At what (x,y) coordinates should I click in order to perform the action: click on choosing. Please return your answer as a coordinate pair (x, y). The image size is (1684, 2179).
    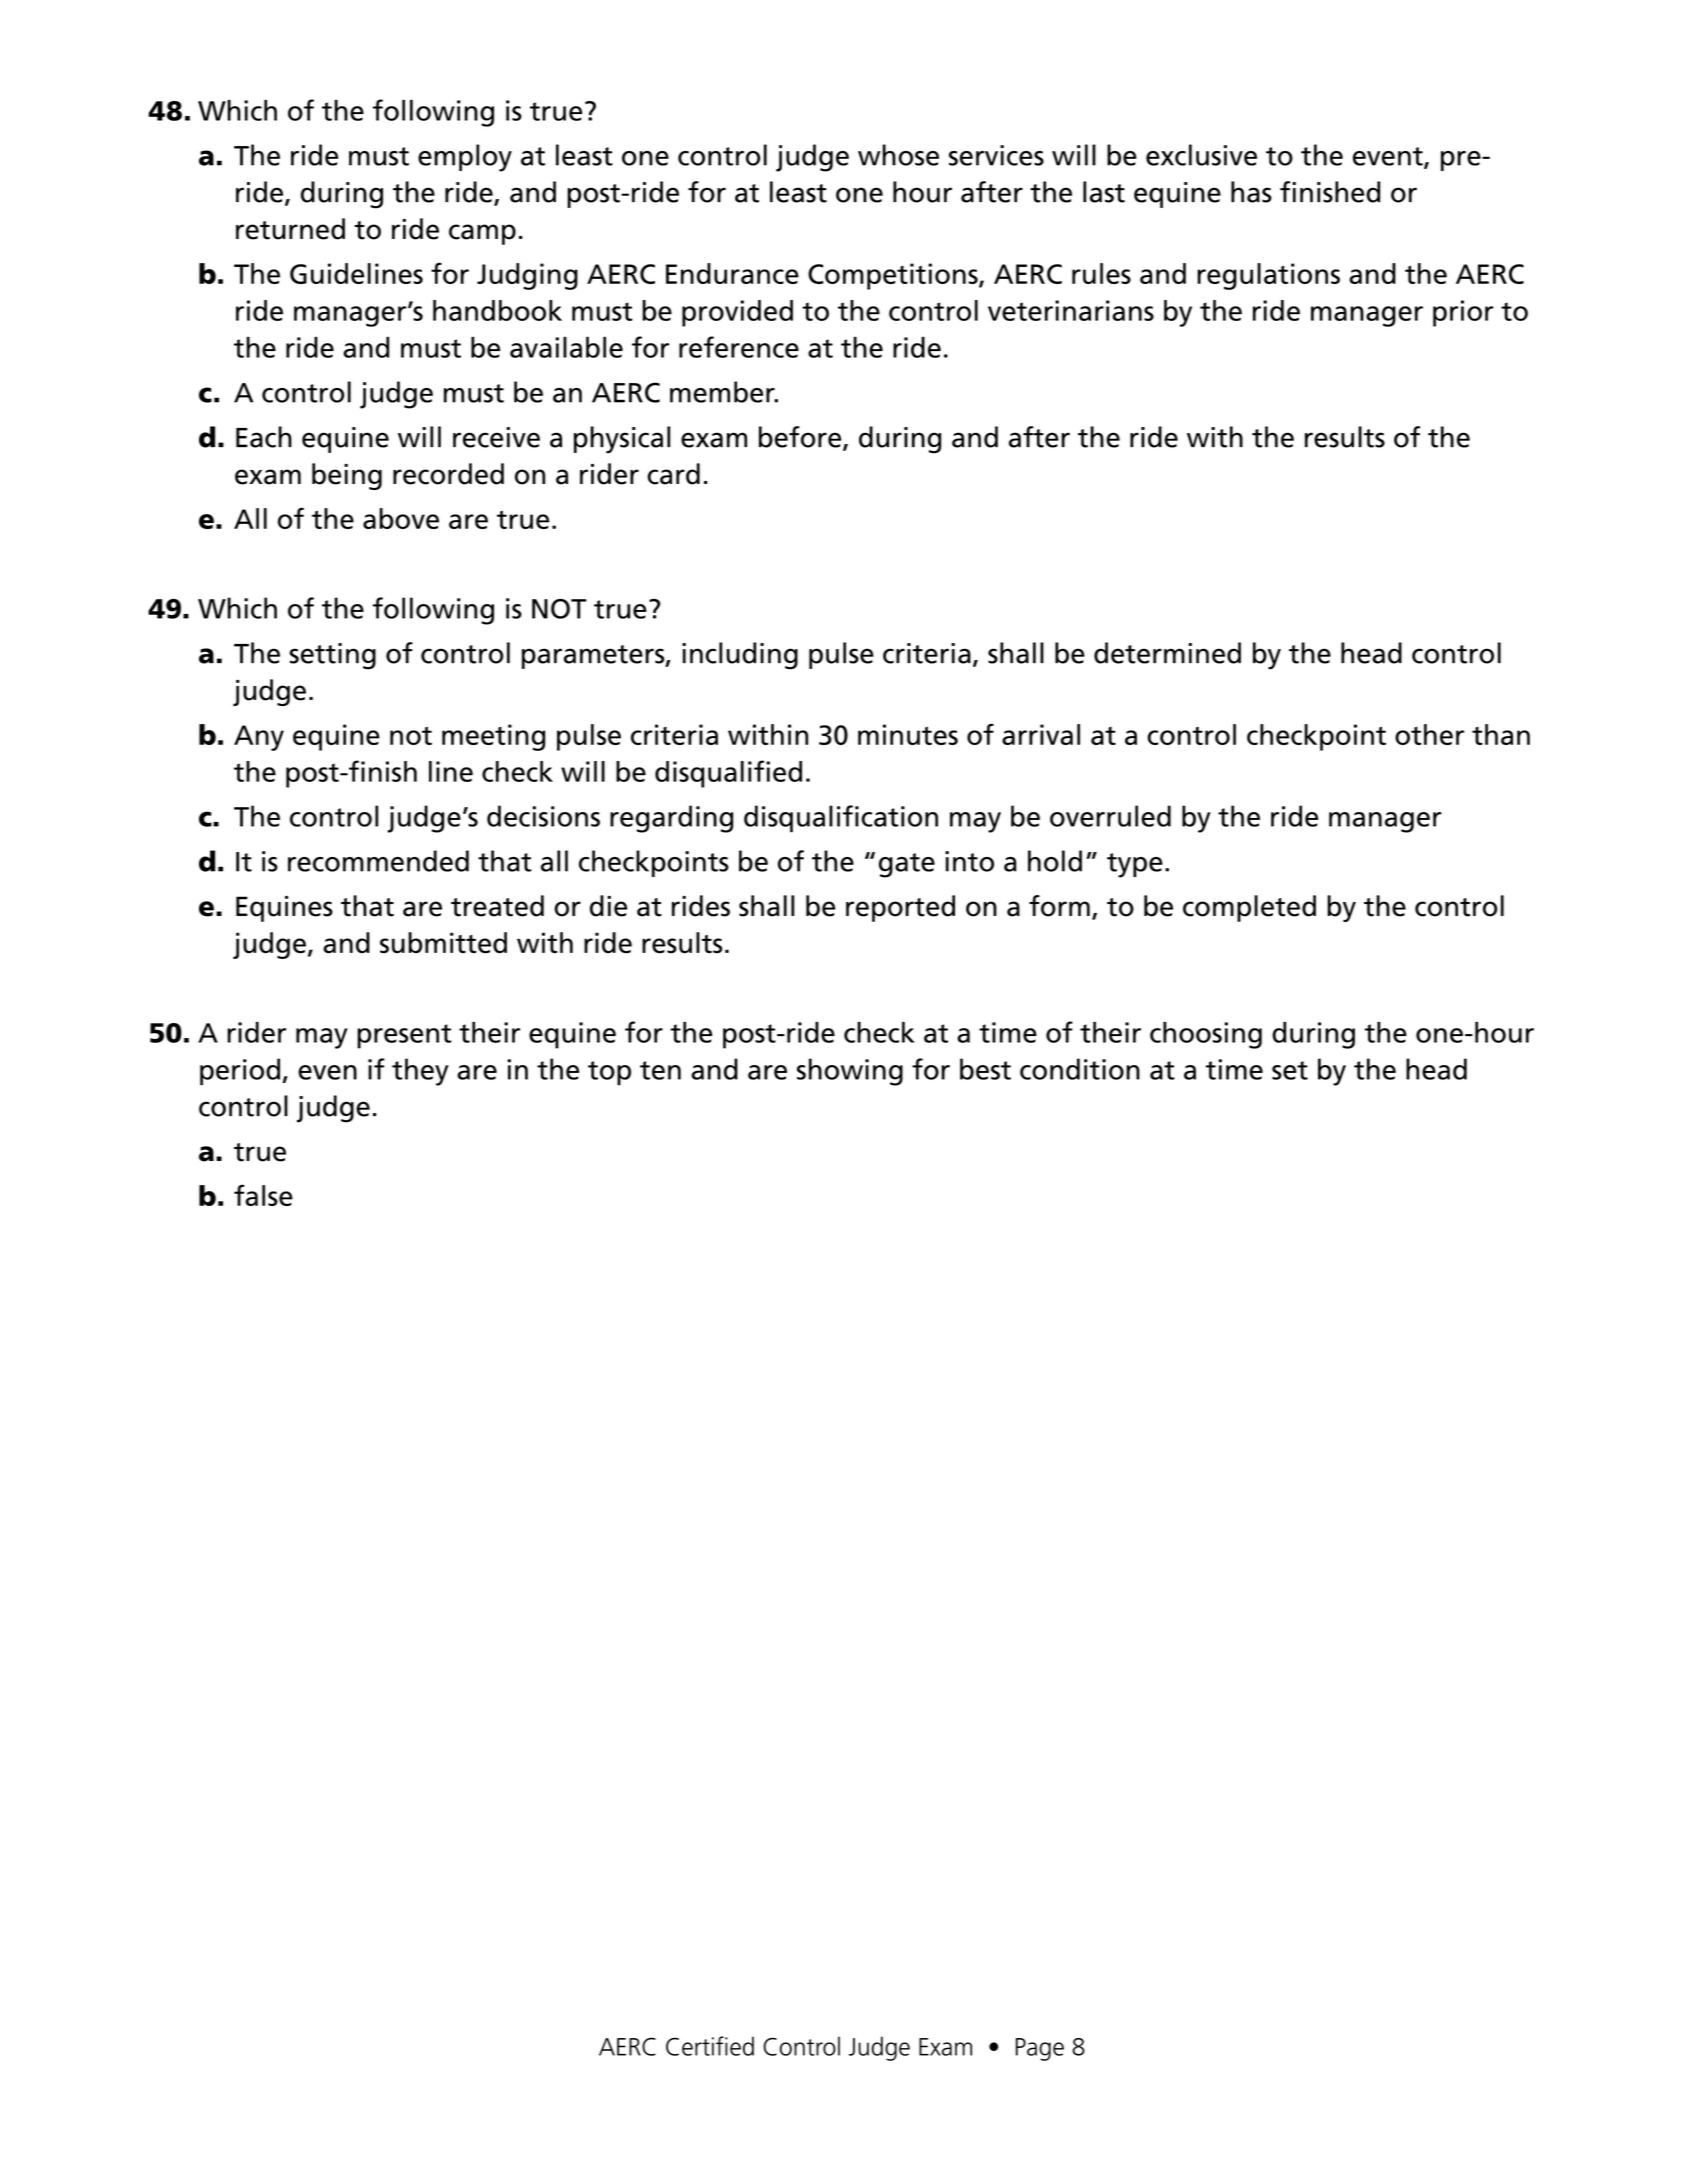
    Looking at the image, I should click on (1206, 1035).
